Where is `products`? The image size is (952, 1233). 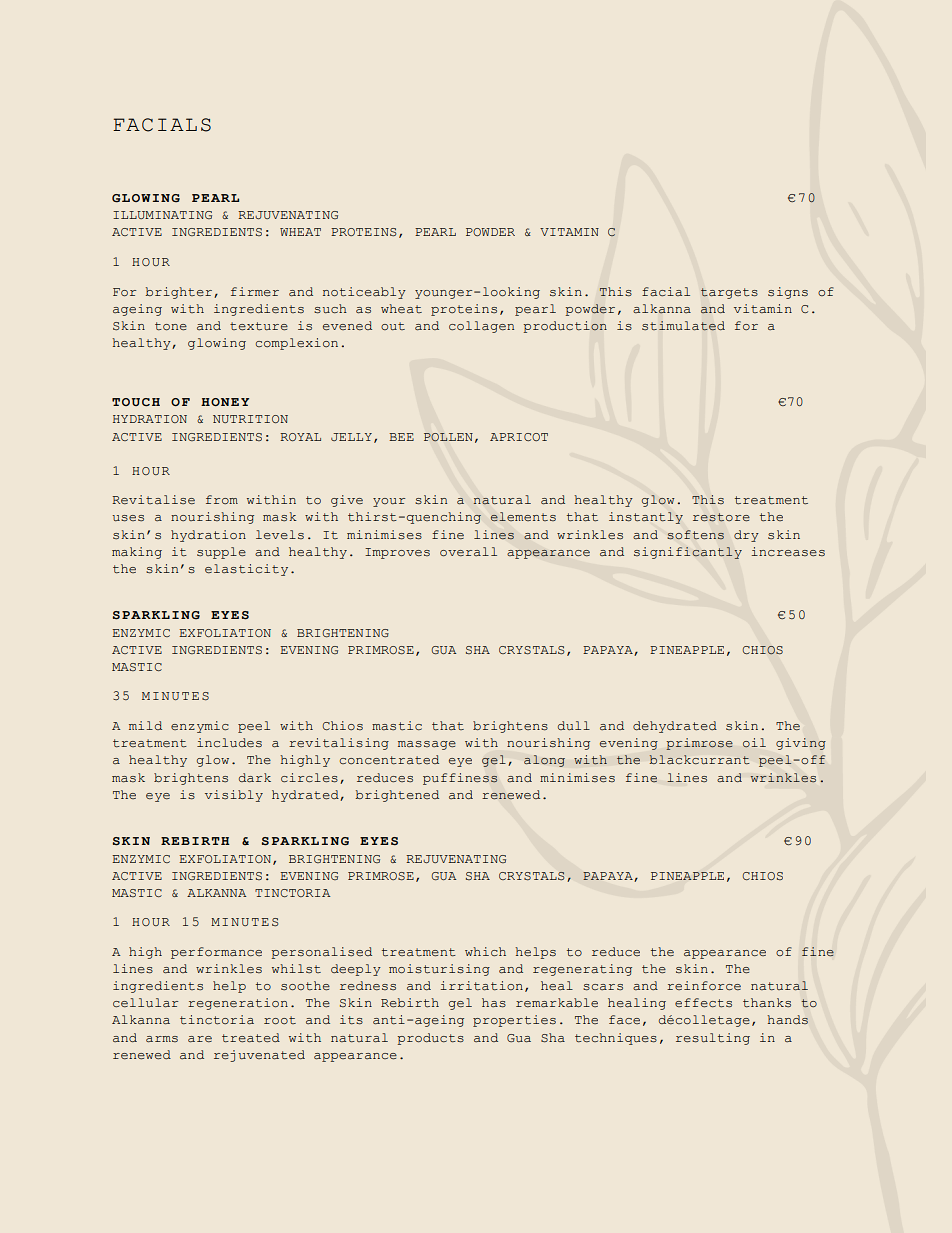
products is located at coordinates (430, 1039).
